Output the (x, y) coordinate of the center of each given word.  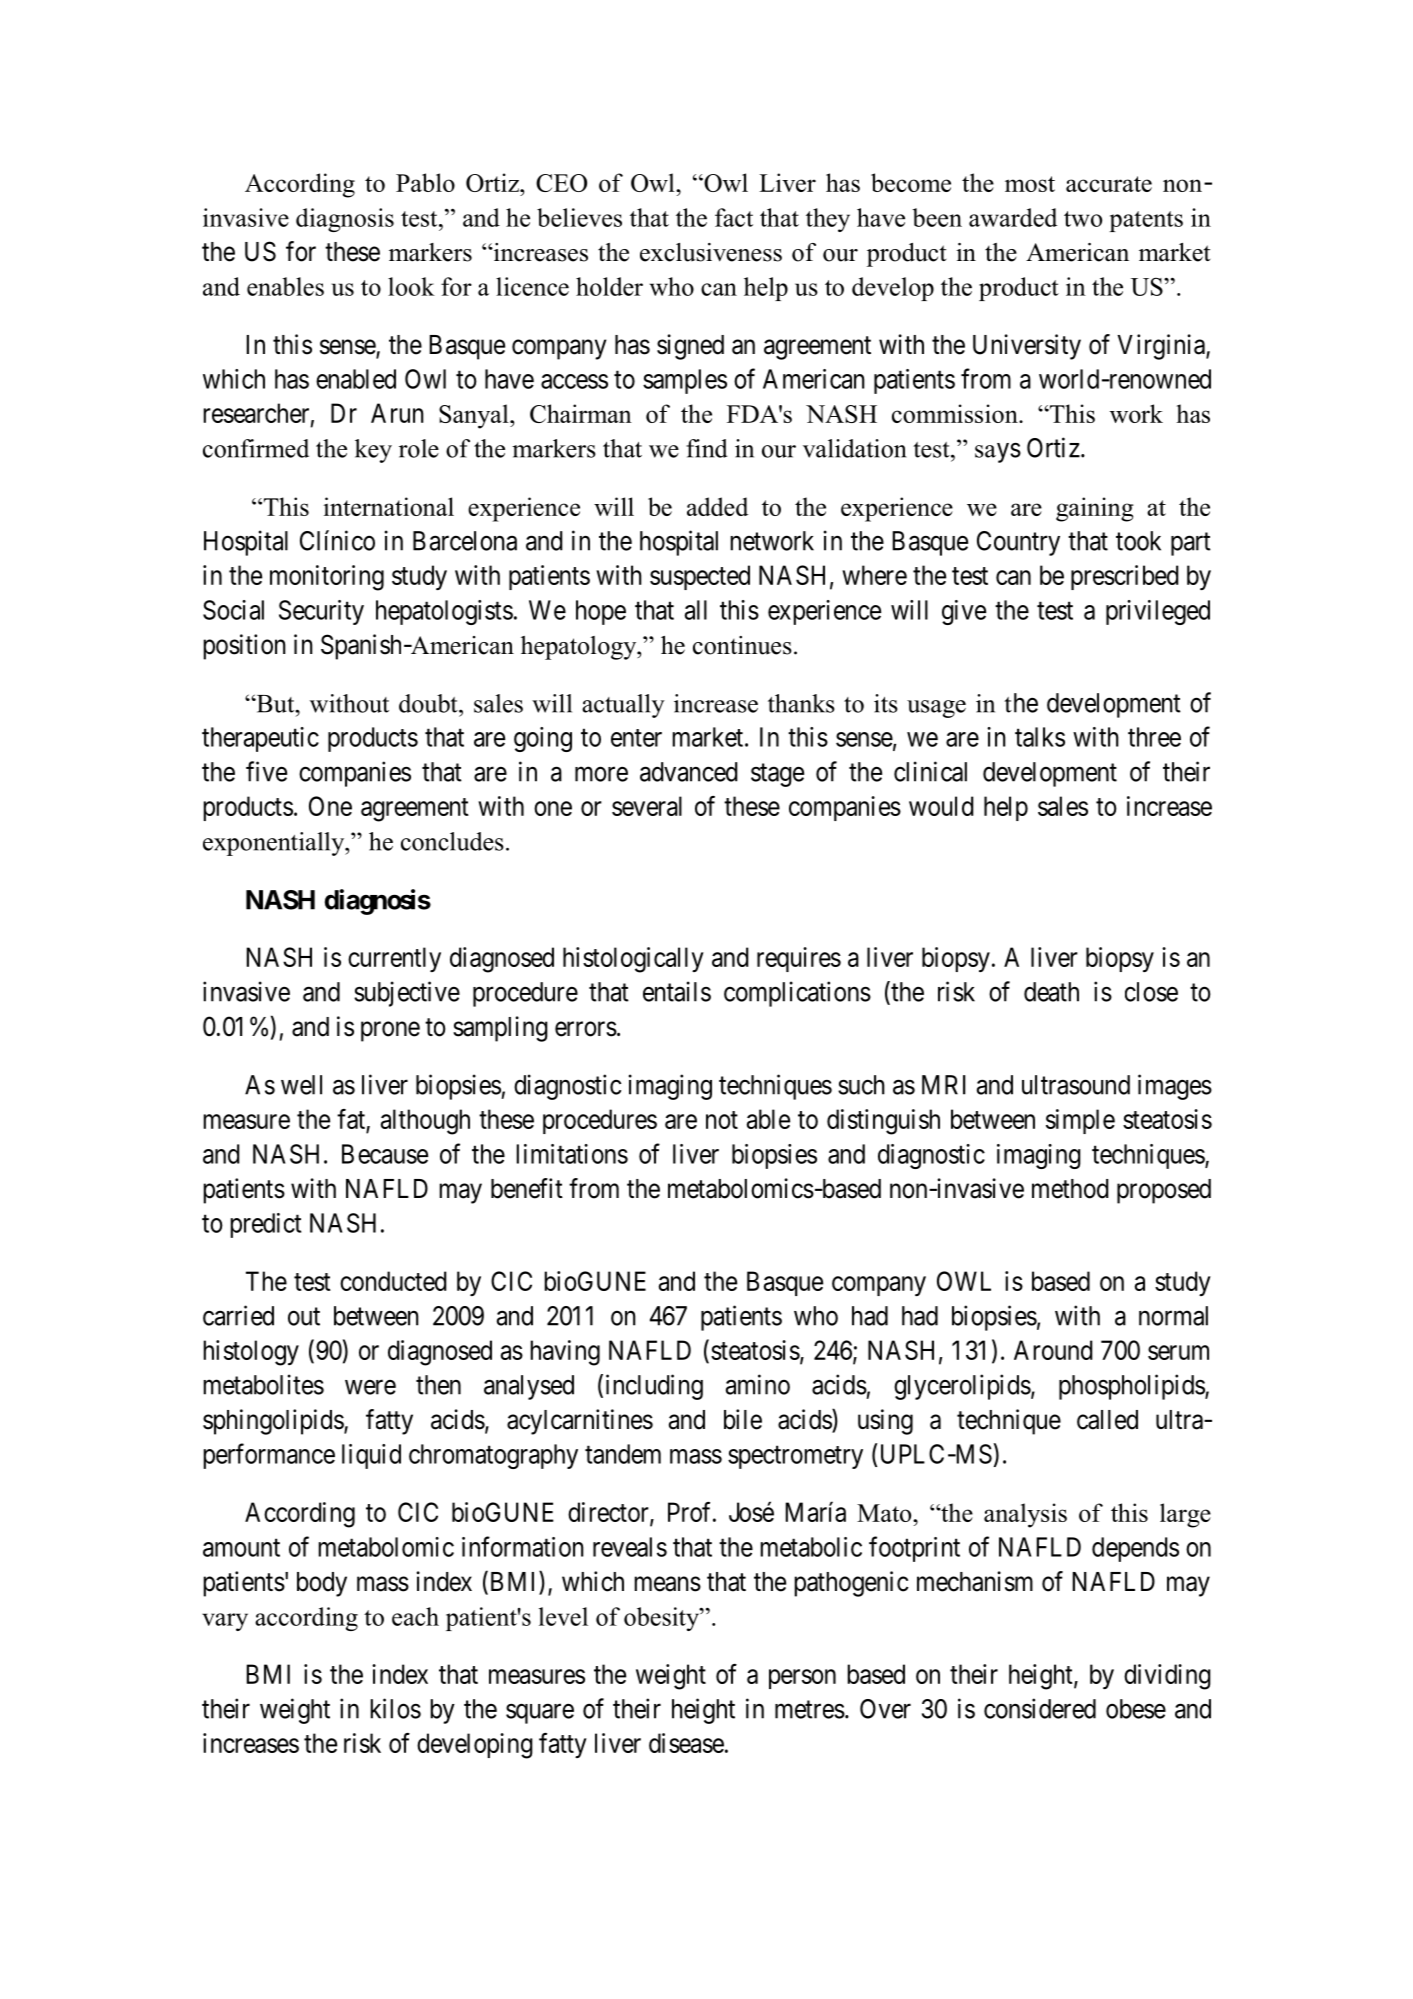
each (415, 1616)
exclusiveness (711, 252)
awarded (1013, 217)
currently (394, 959)
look (411, 286)
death (1051, 992)
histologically (633, 960)
